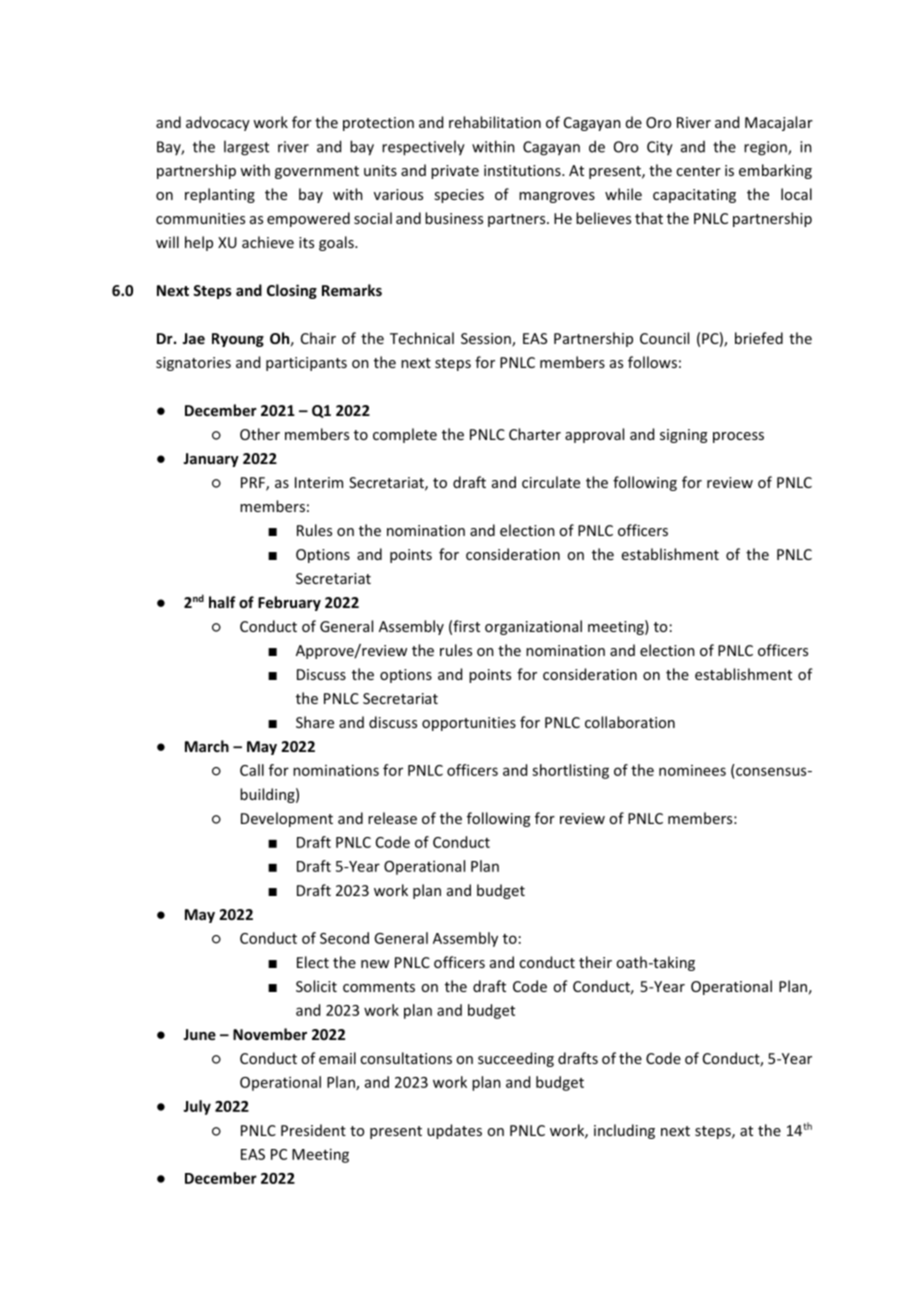 The image size is (924, 1308). Describe the element at coordinates (246, 148) in the screenshot. I see `largest` at that location.
